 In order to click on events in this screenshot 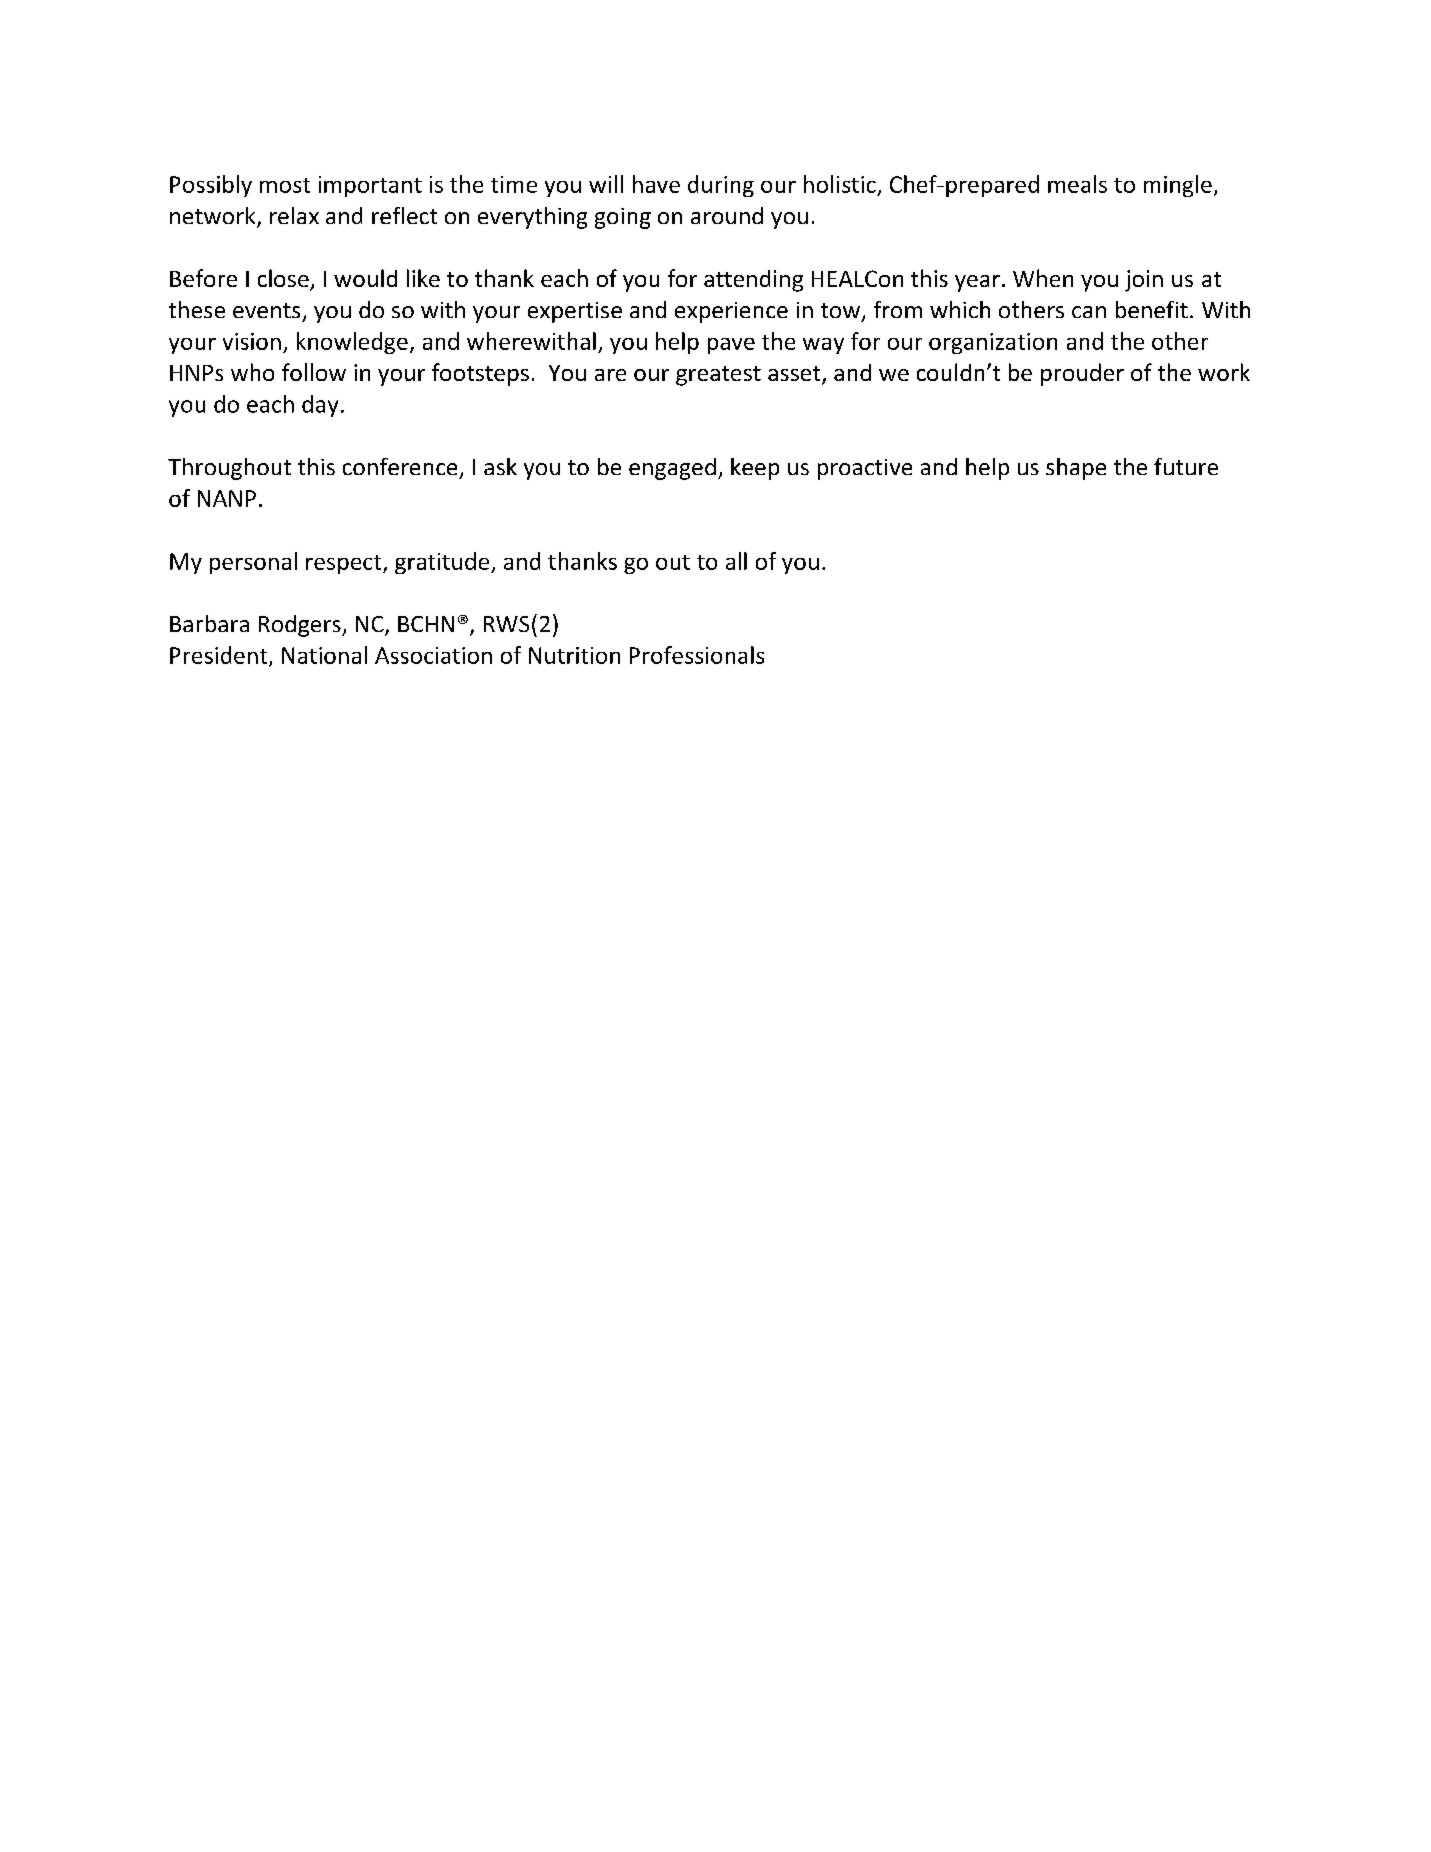, I will do `click(266, 310)`.
